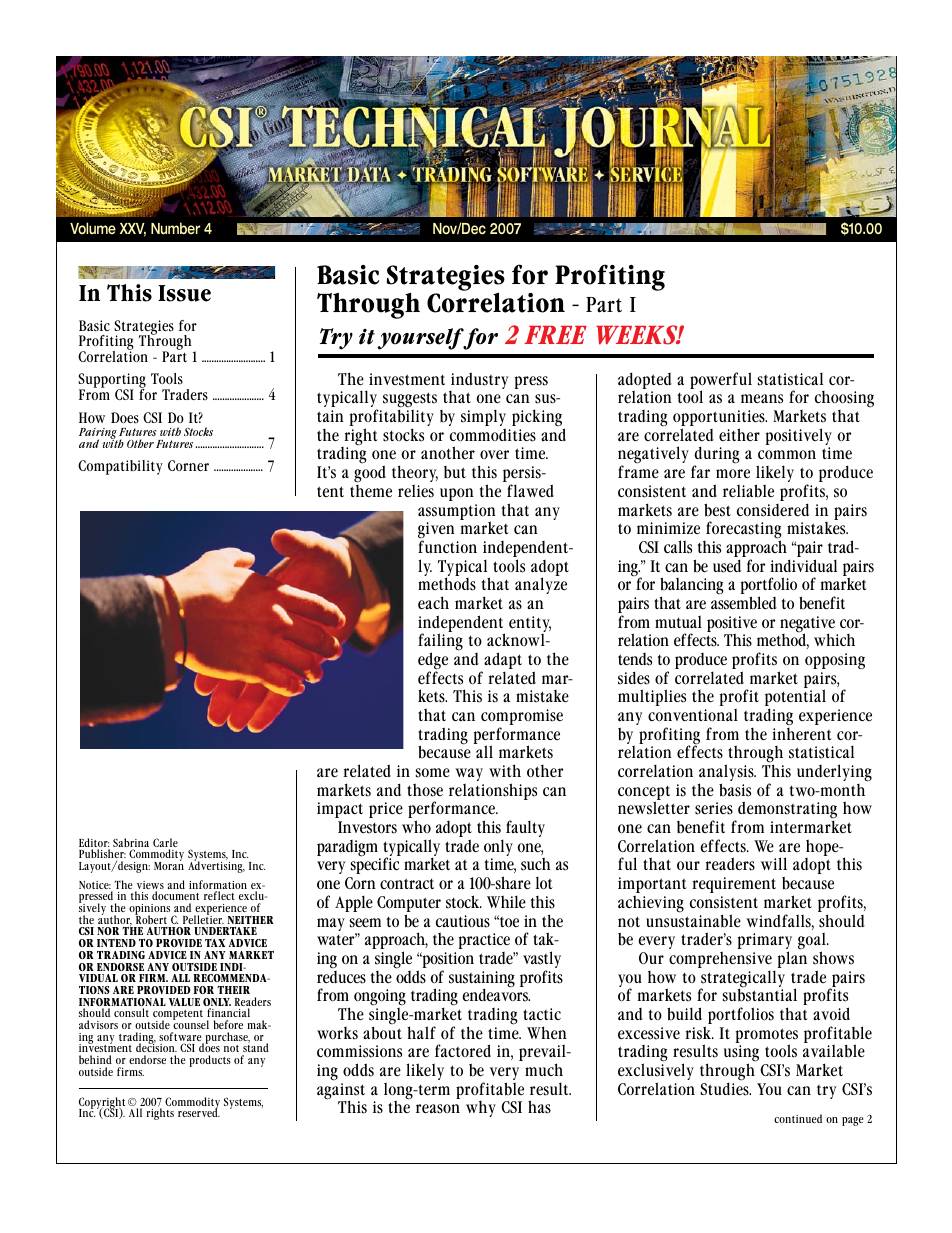  Describe the element at coordinates (734, 885) in the page. I see `requirement` at that location.
